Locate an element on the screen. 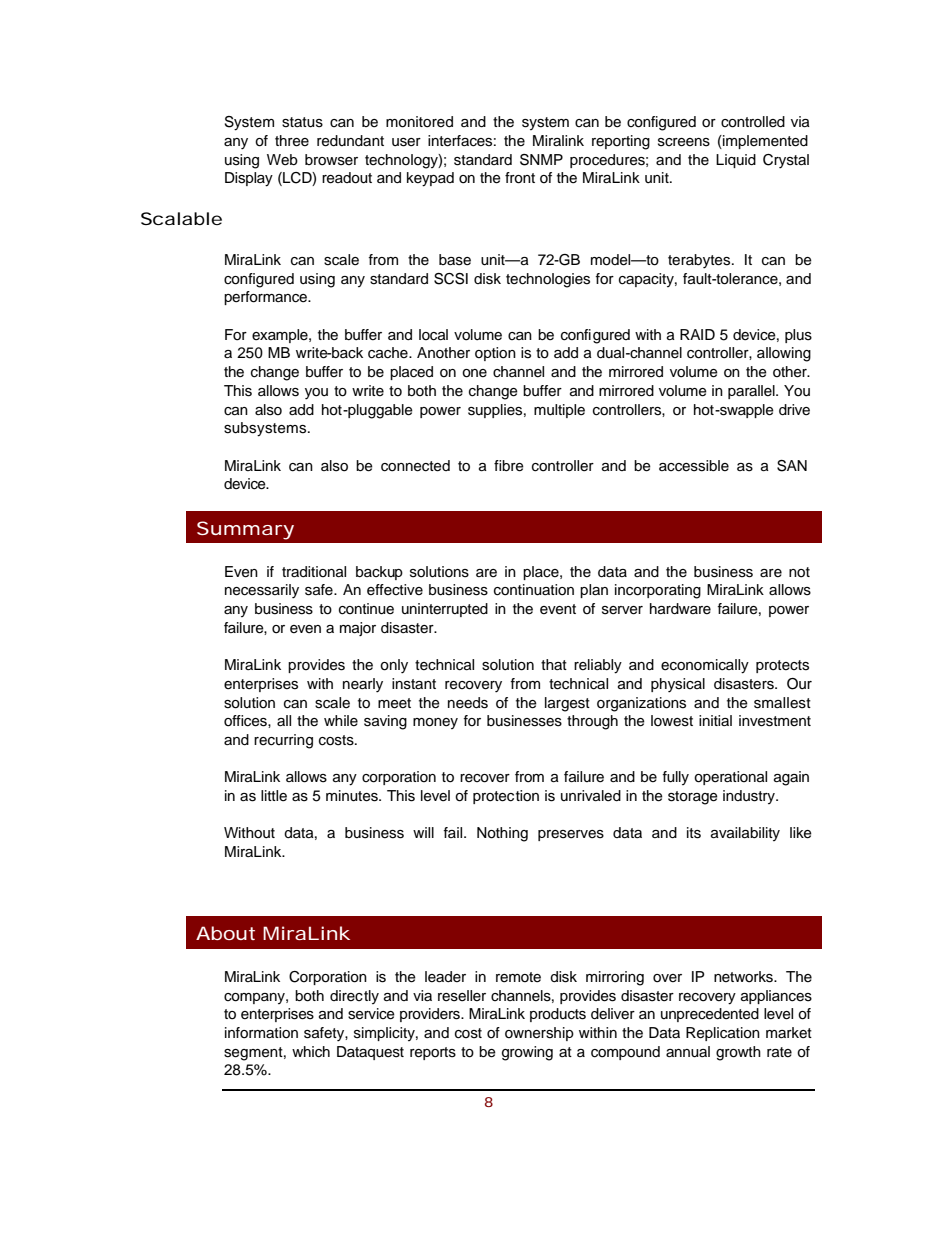 Image resolution: width=952 pixels, height=1233 pixels. Liquid is located at coordinates (736, 161).
